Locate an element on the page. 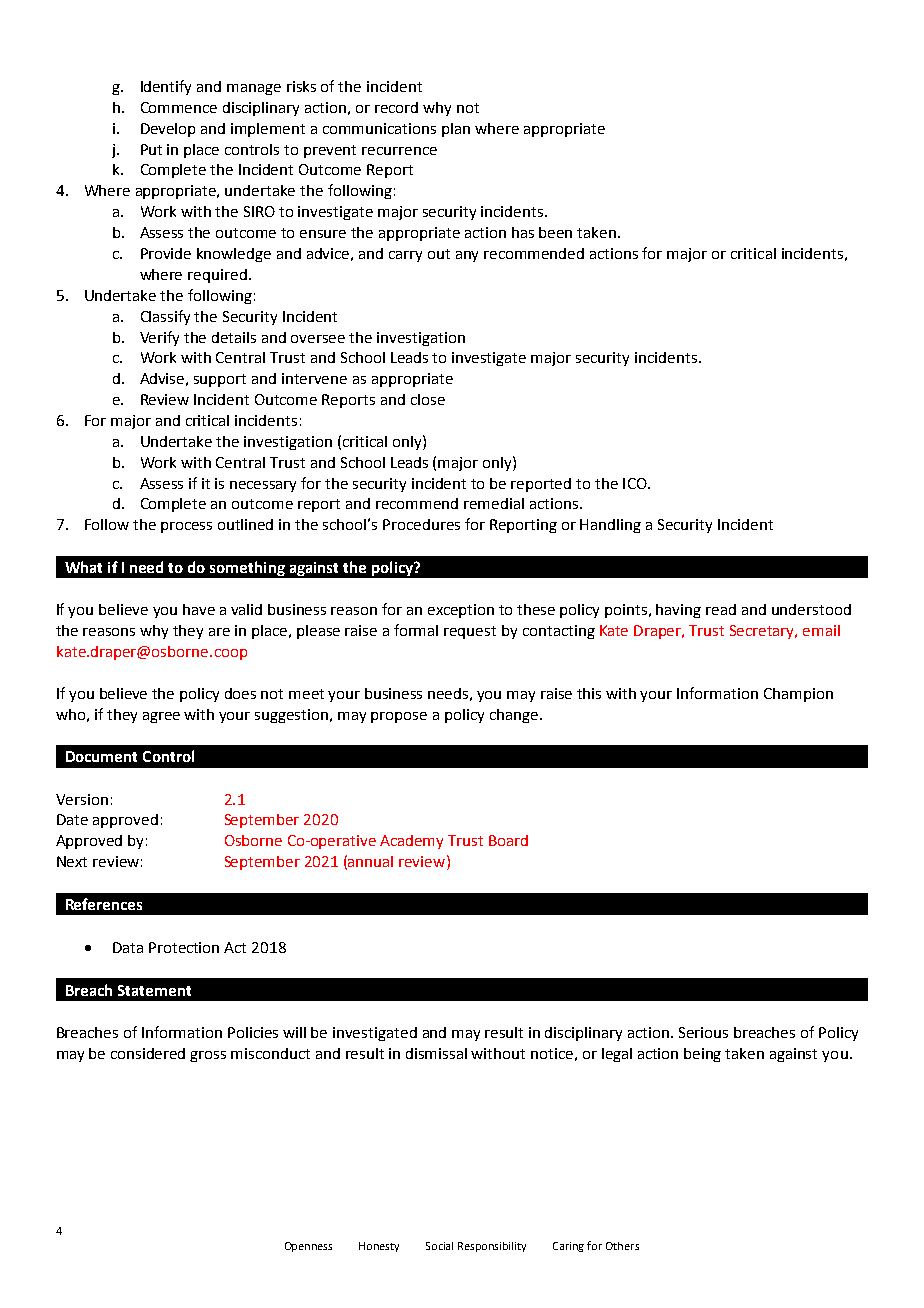  Openness is located at coordinates (308, 1247).
